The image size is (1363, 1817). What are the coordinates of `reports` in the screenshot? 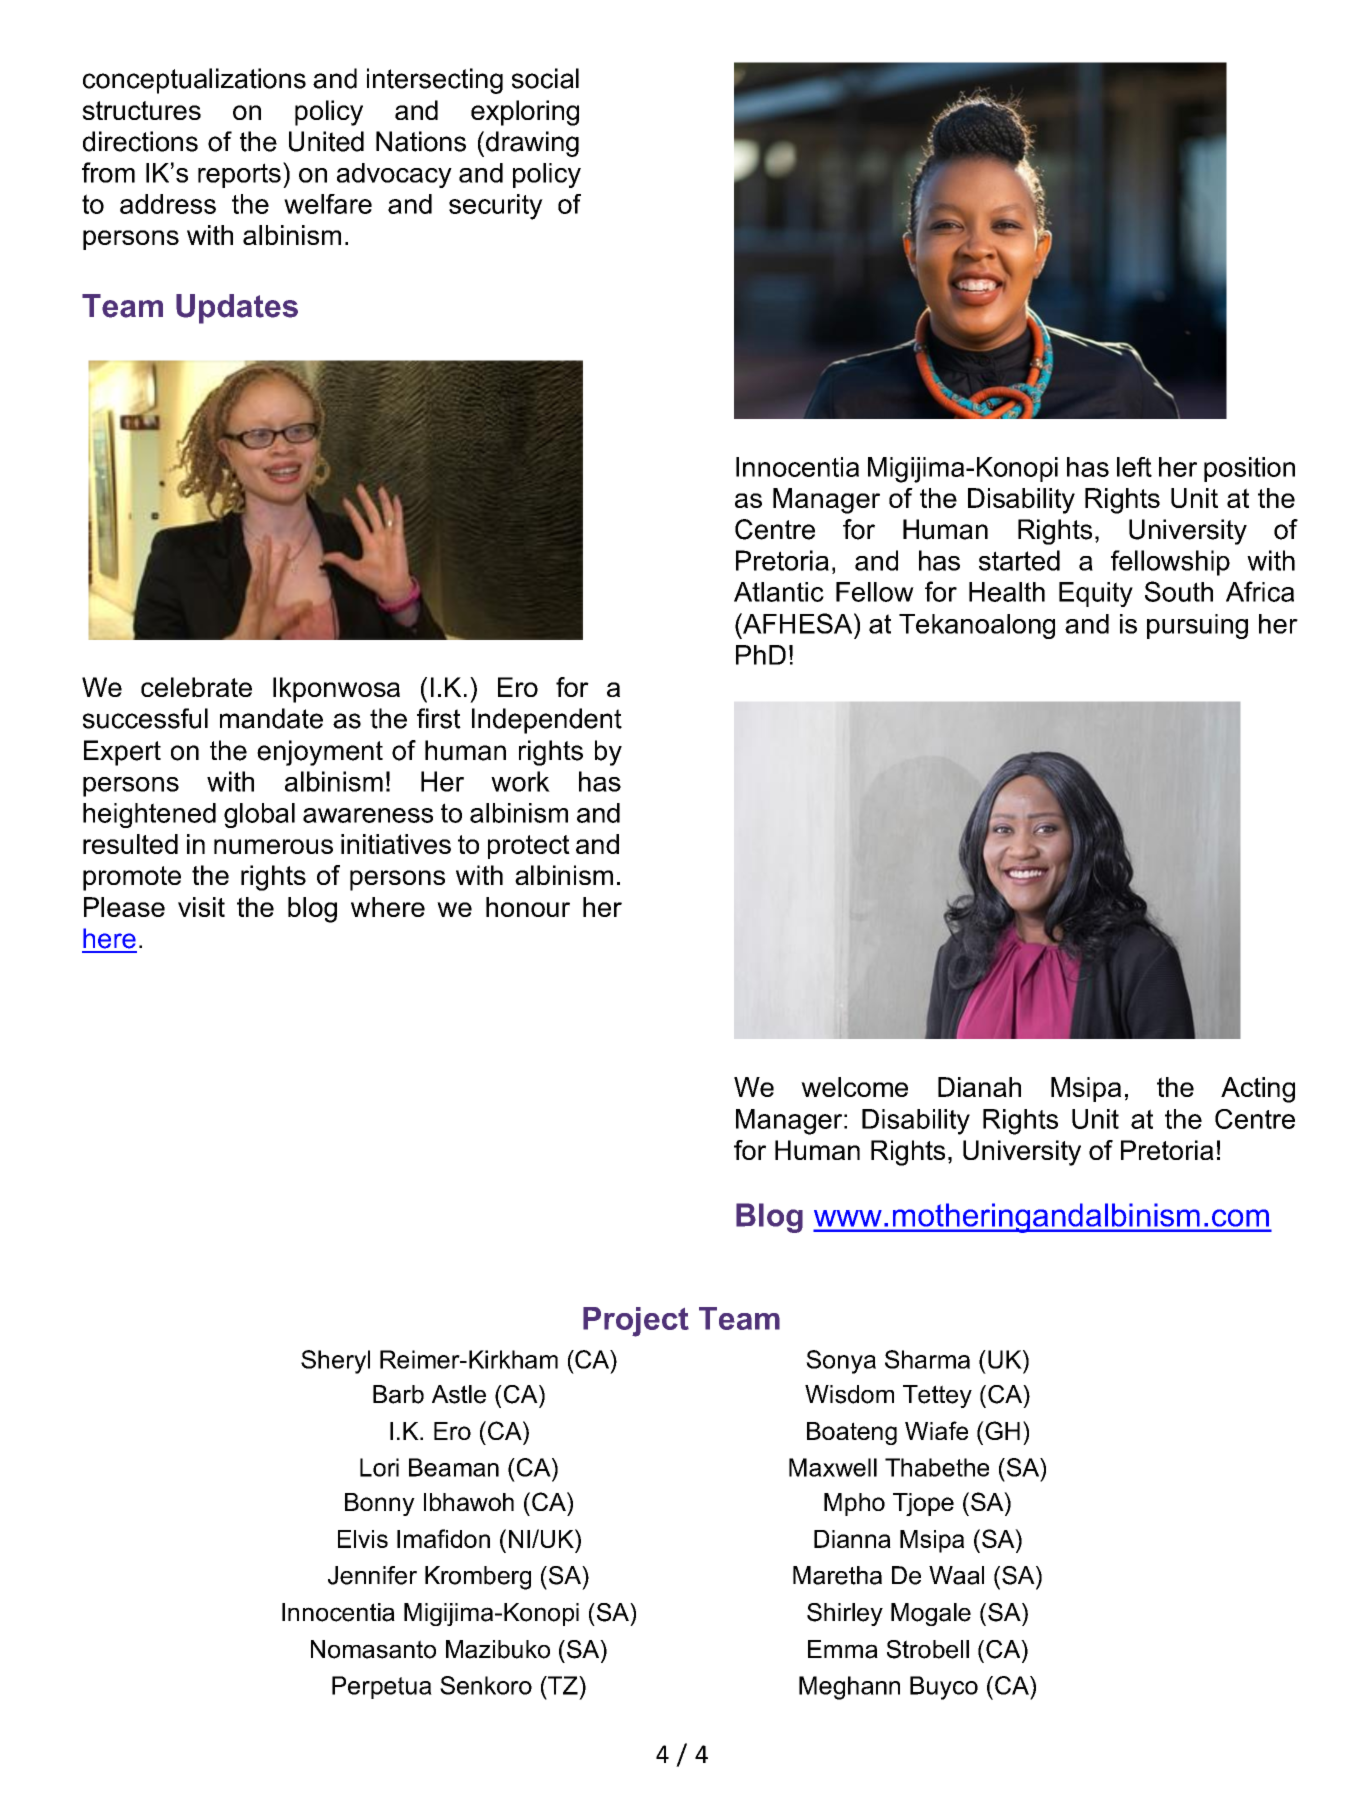 It's located at (239, 175).
